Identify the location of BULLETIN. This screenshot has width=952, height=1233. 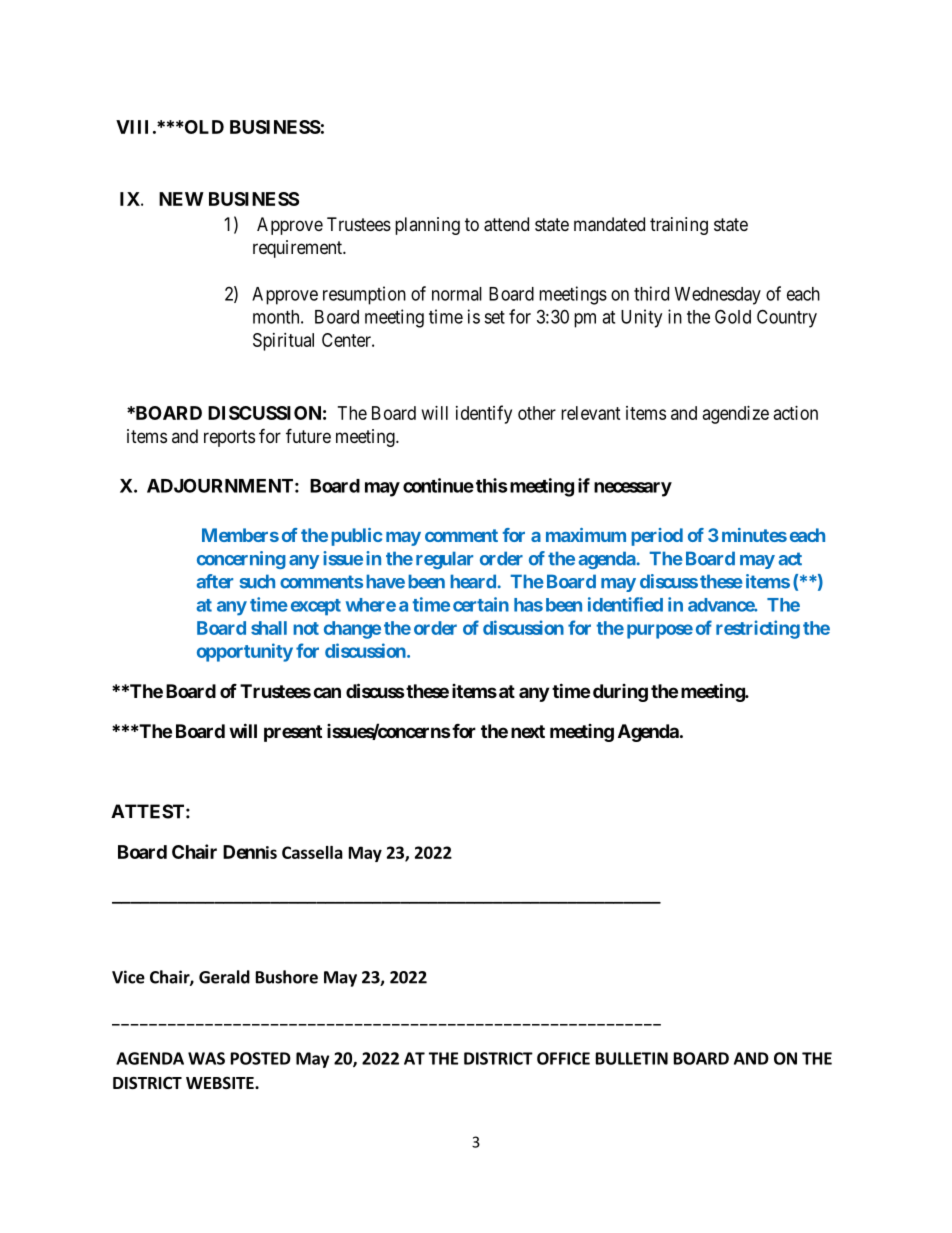
(632, 1058).
